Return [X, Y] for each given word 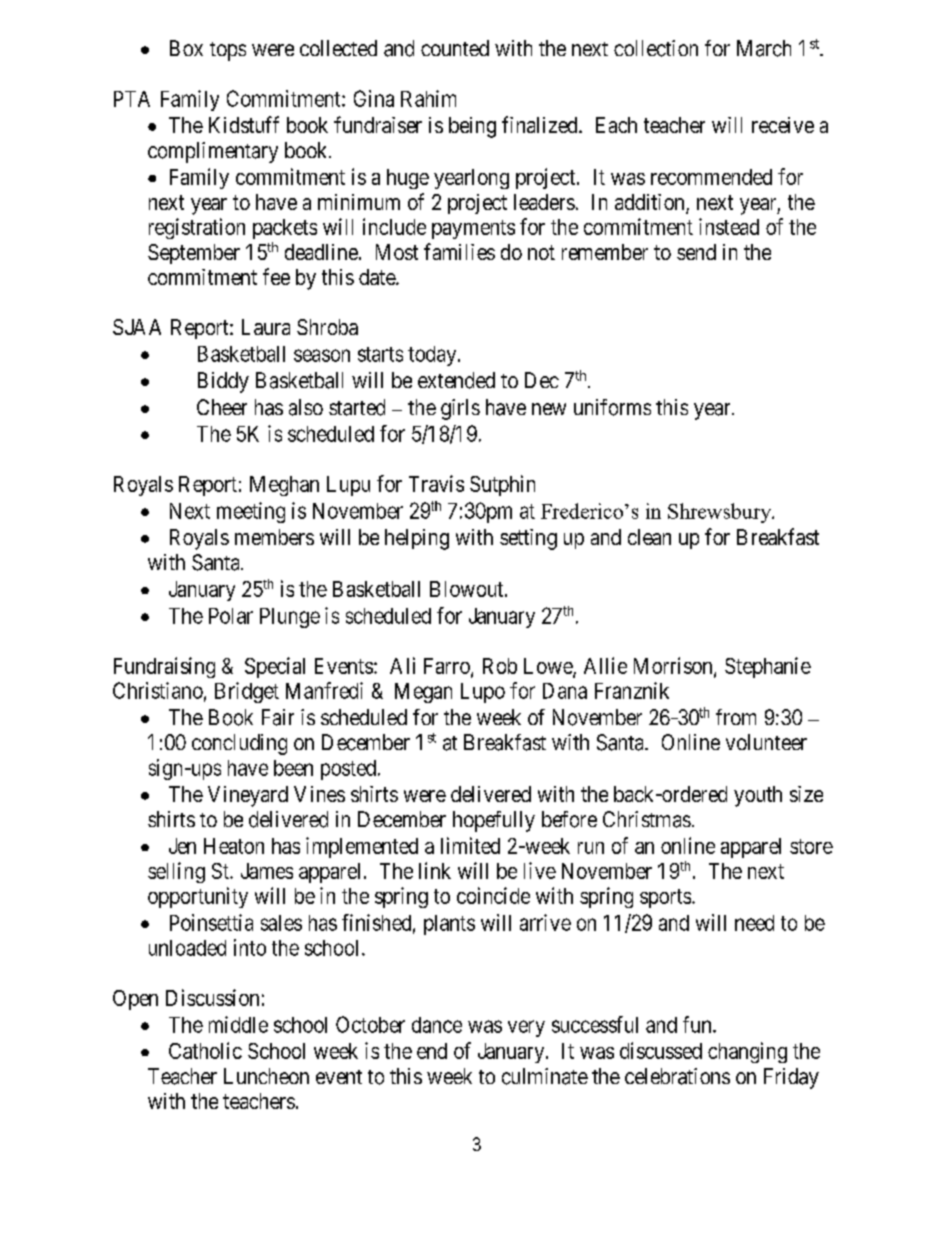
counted [455, 48]
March [764, 48]
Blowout [468, 589]
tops [228, 51]
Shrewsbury [721, 513]
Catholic [205, 1050]
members [274, 537]
